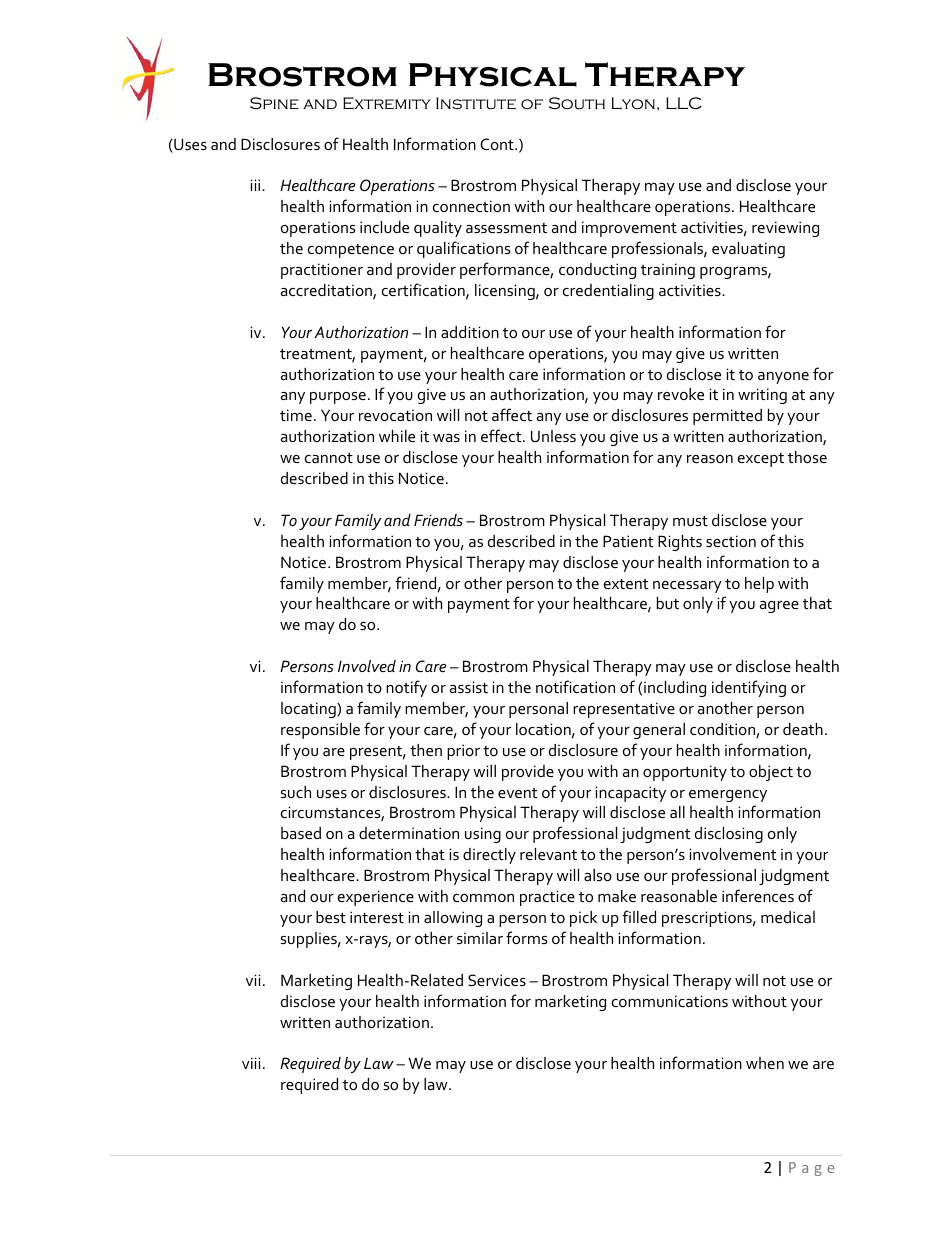 The width and height of the image is (952, 1233). Describe the element at coordinates (251, 1063) in the image. I see `viii` at that location.
